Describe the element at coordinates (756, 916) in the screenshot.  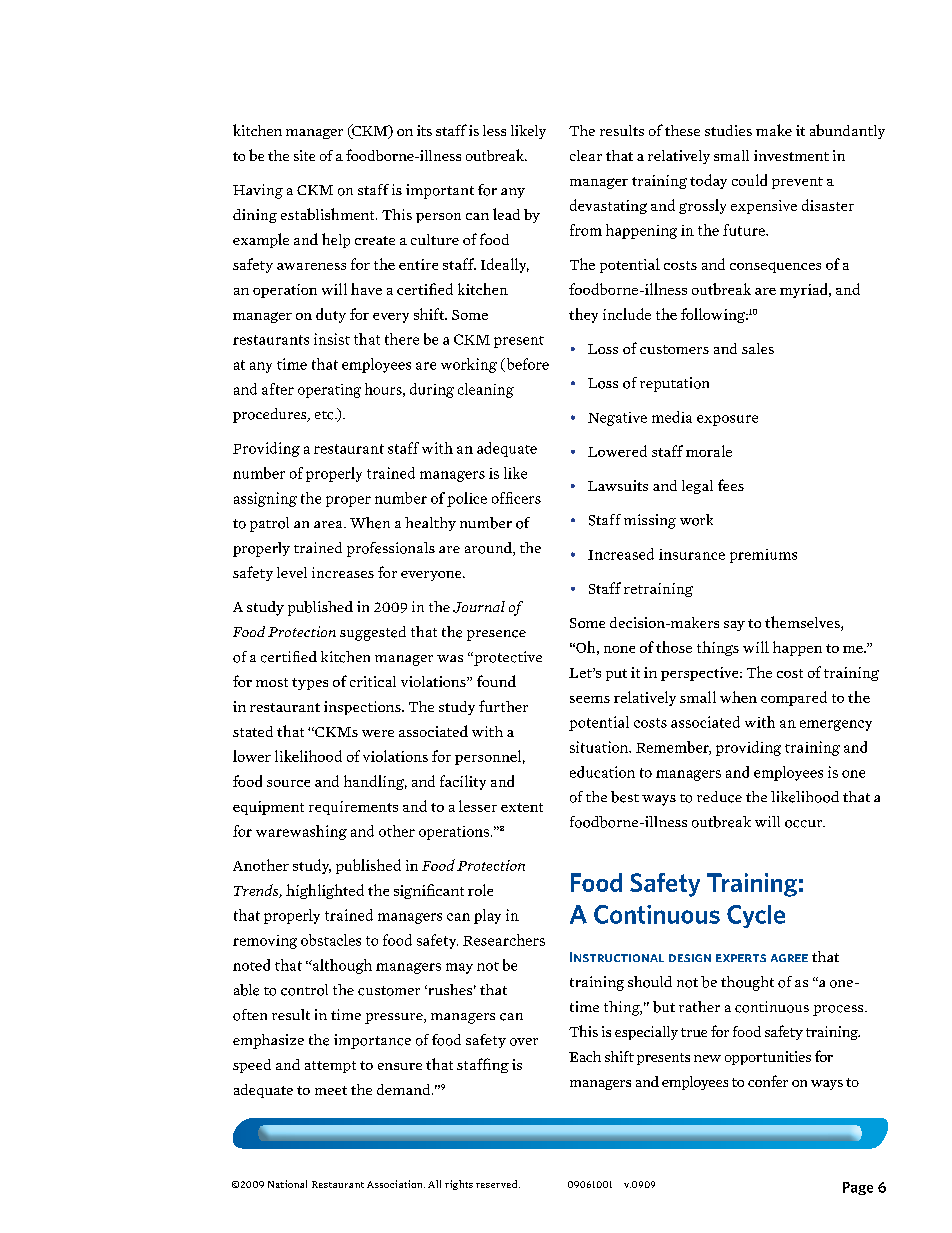
I see `Cycle` at that location.
